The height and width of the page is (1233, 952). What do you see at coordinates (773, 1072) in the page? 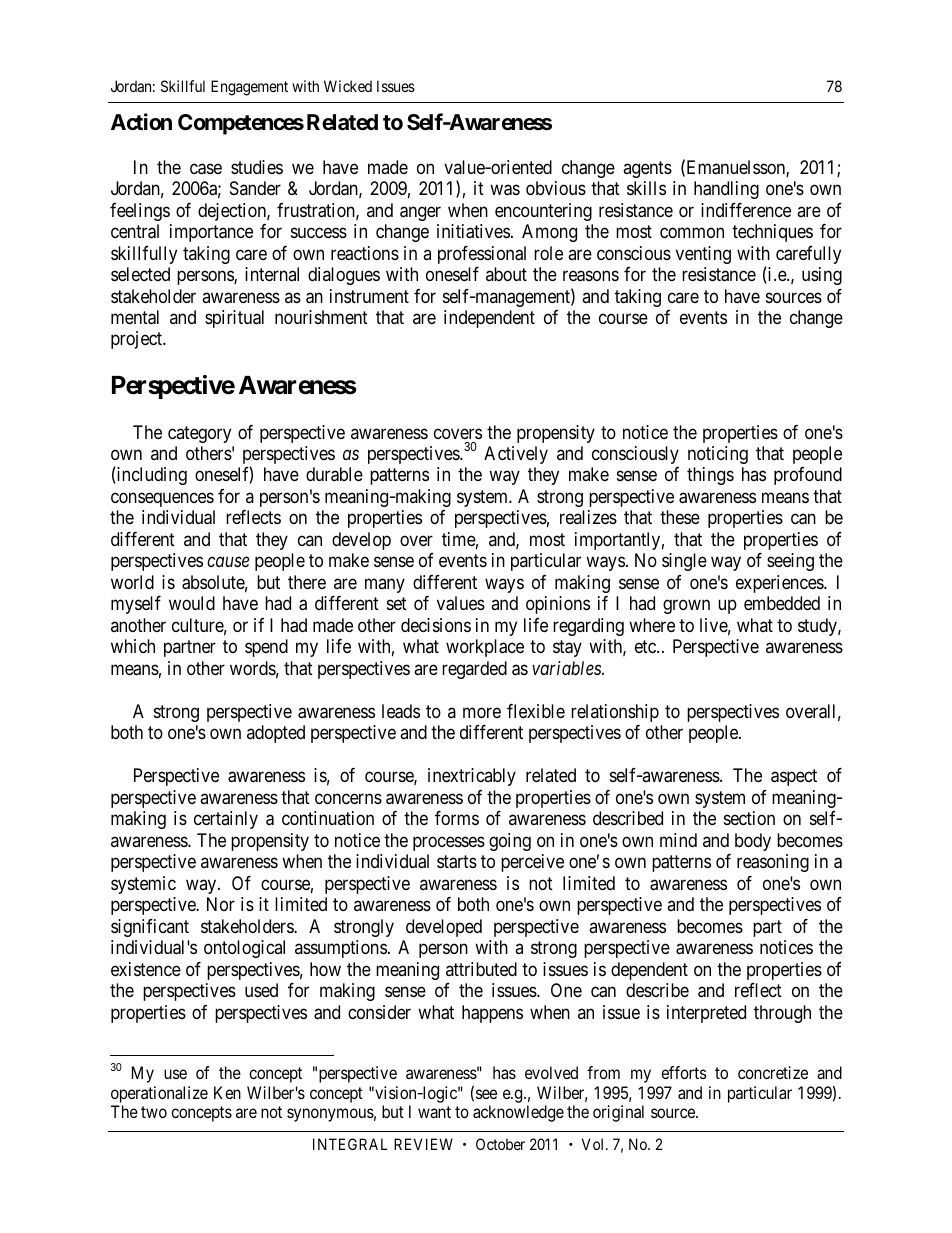
I see `concretize` at bounding box center [773, 1072].
